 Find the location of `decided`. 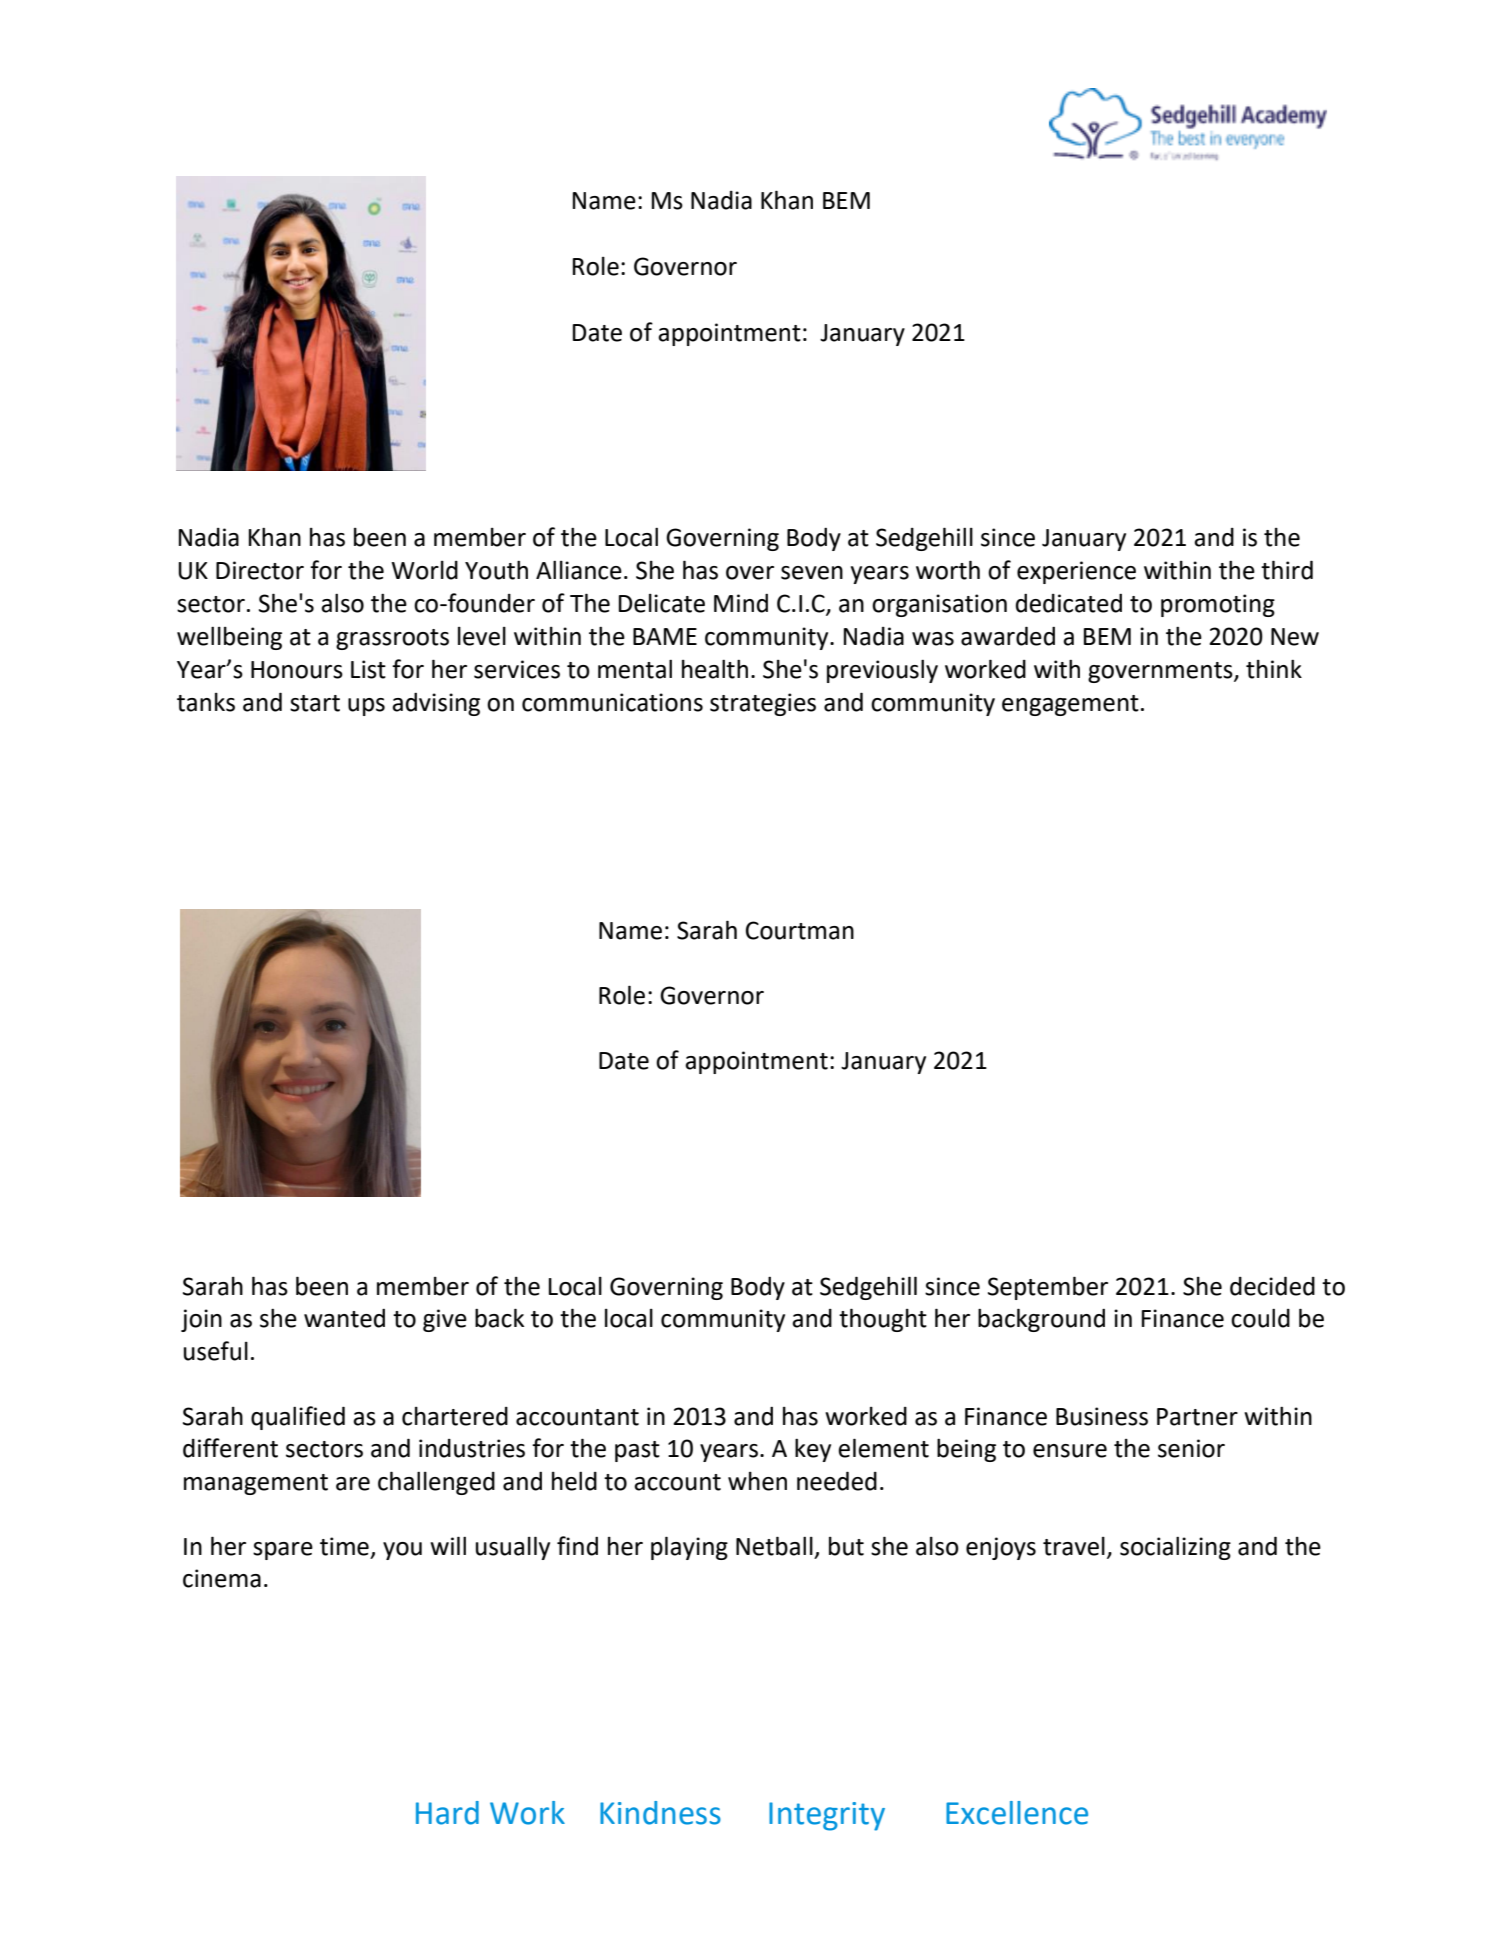

decided is located at coordinates (1272, 1286).
